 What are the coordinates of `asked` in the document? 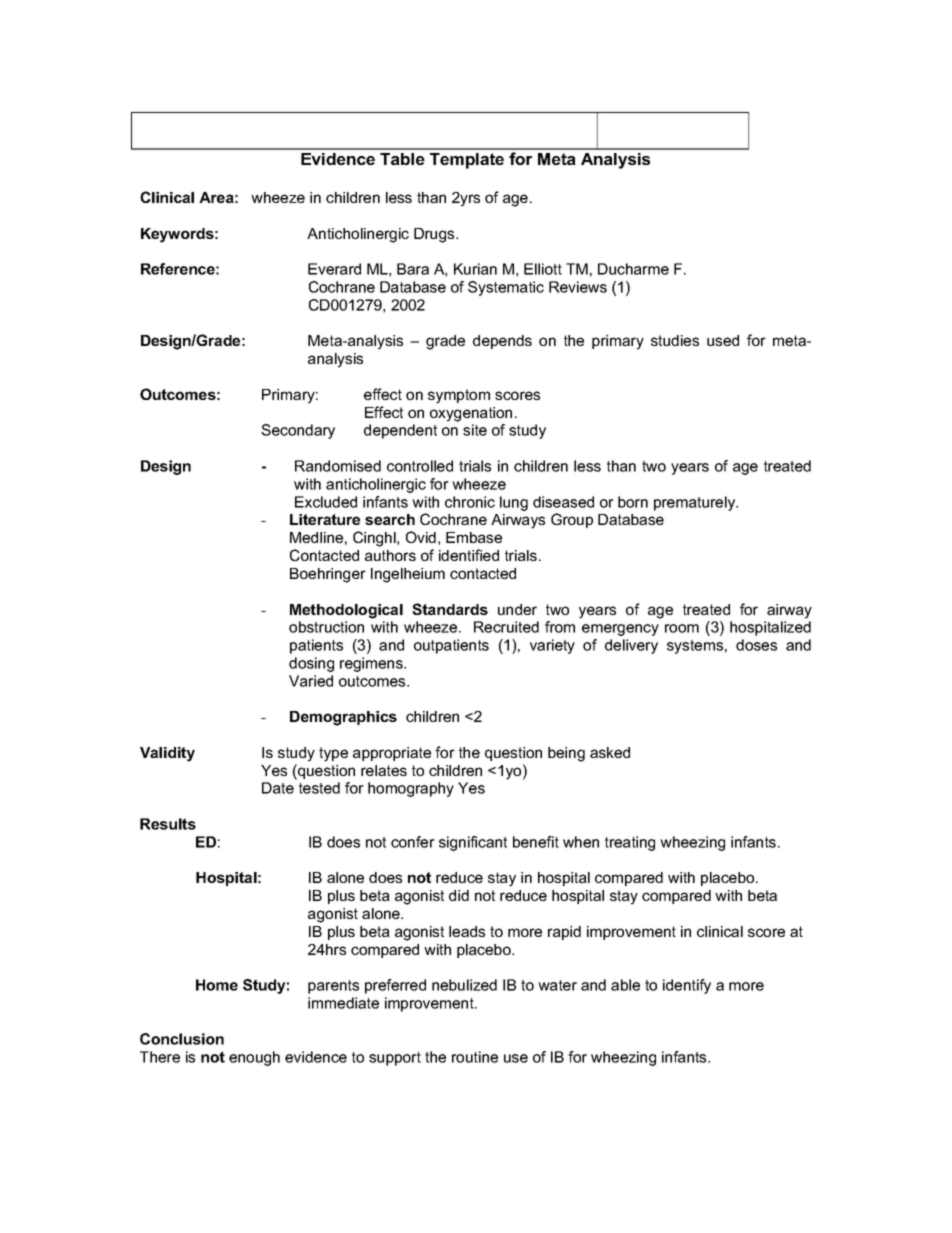 It's located at (610, 752).
